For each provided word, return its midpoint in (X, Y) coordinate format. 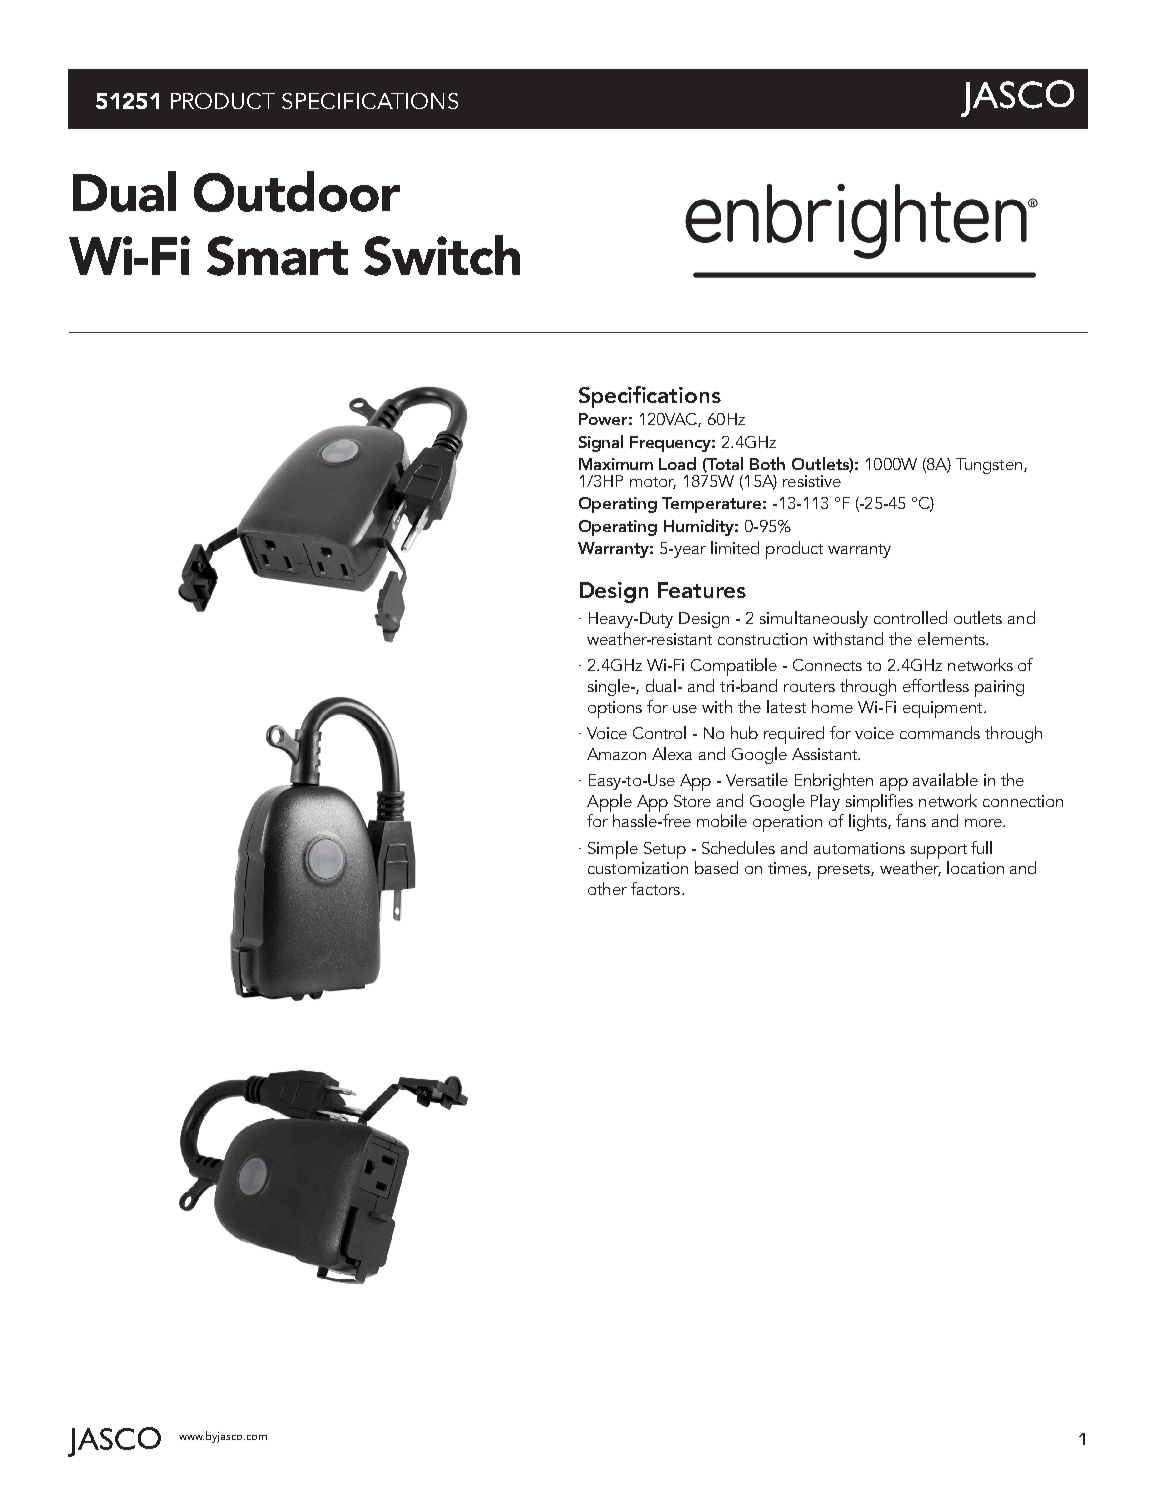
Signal (601, 443)
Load (677, 463)
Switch (442, 255)
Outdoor (297, 191)
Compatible (734, 667)
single (610, 687)
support (939, 851)
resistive (812, 481)
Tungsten (990, 466)
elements (952, 638)
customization (638, 868)
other (607, 888)
